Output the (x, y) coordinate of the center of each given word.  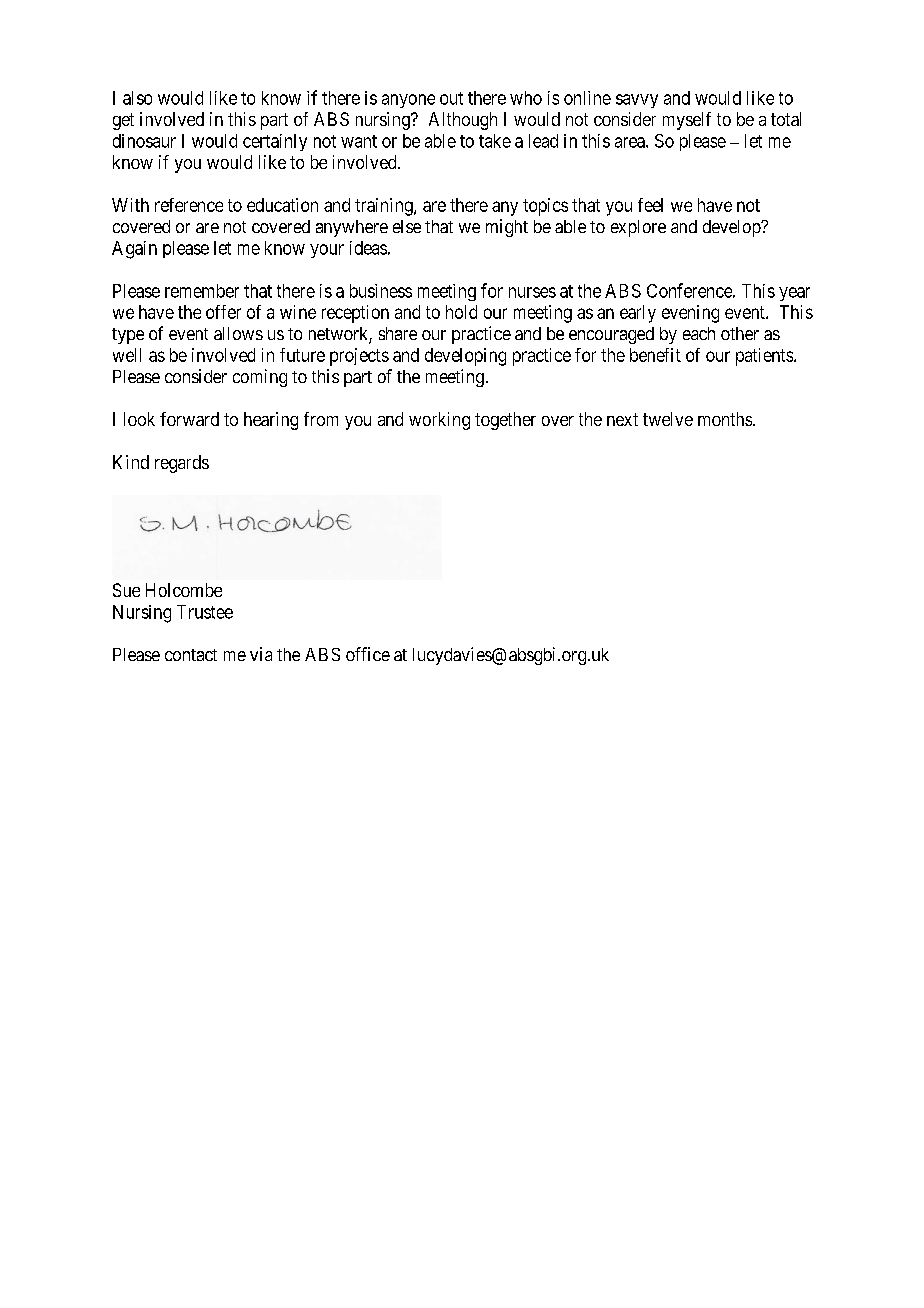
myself (687, 121)
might (507, 228)
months (726, 419)
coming (260, 378)
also (137, 98)
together (505, 421)
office (368, 654)
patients (764, 357)
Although (463, 121)
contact (191, 655)
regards (182, 464)
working (439, 421)
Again (134, 250)
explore (638, 228)
